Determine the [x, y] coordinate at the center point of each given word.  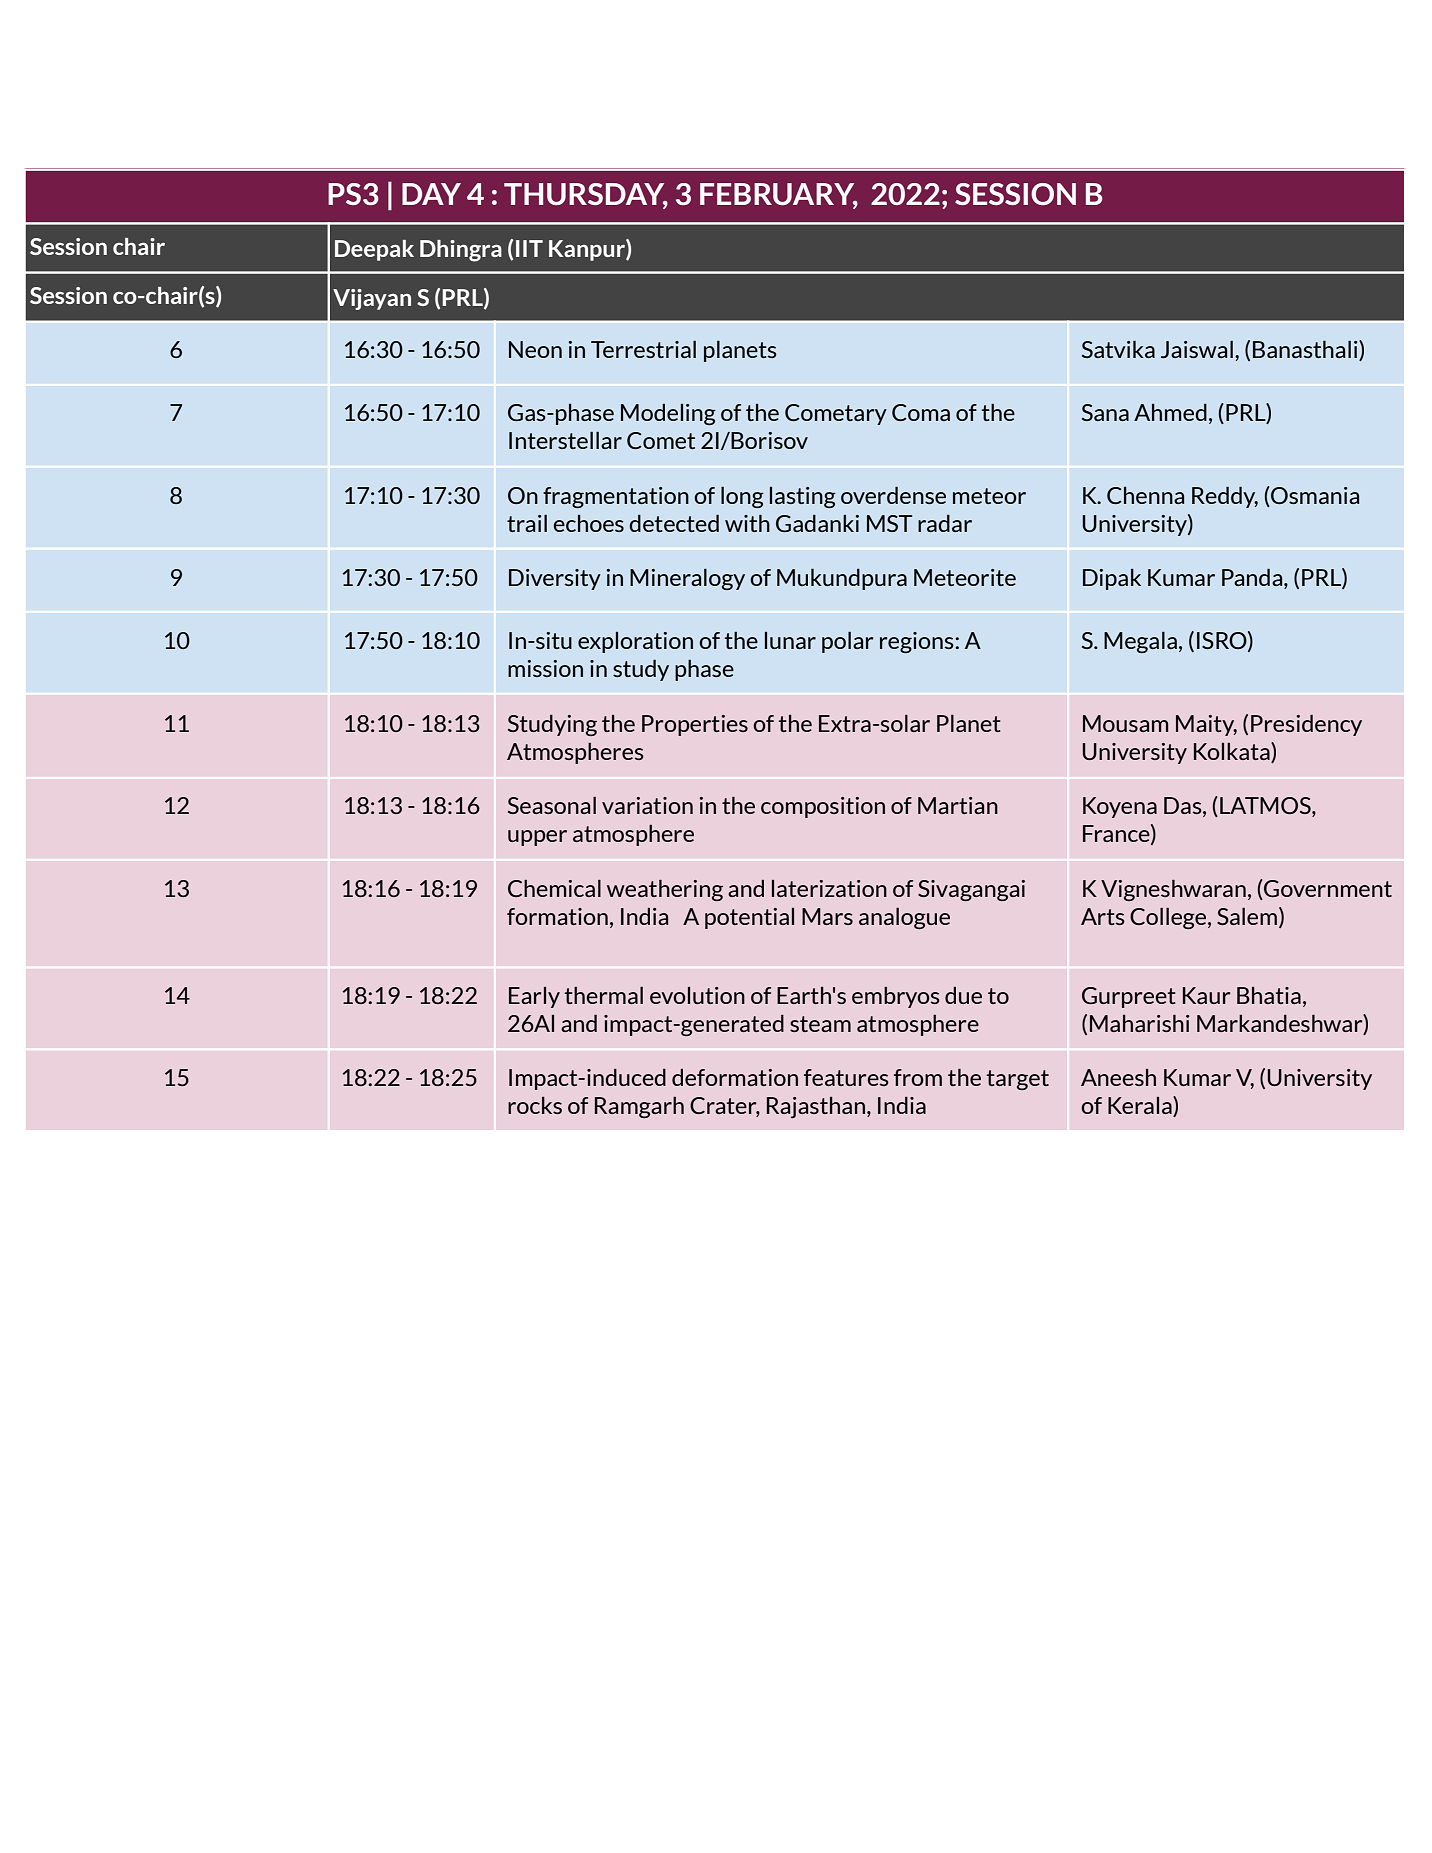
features [846, 1077]
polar [847, 642]
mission [545, 668]
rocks [535, 1105]
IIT [529, 248]
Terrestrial [643, 349]
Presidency [1306, 725]
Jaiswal [1197, 349]
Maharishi [1140, 1023]
